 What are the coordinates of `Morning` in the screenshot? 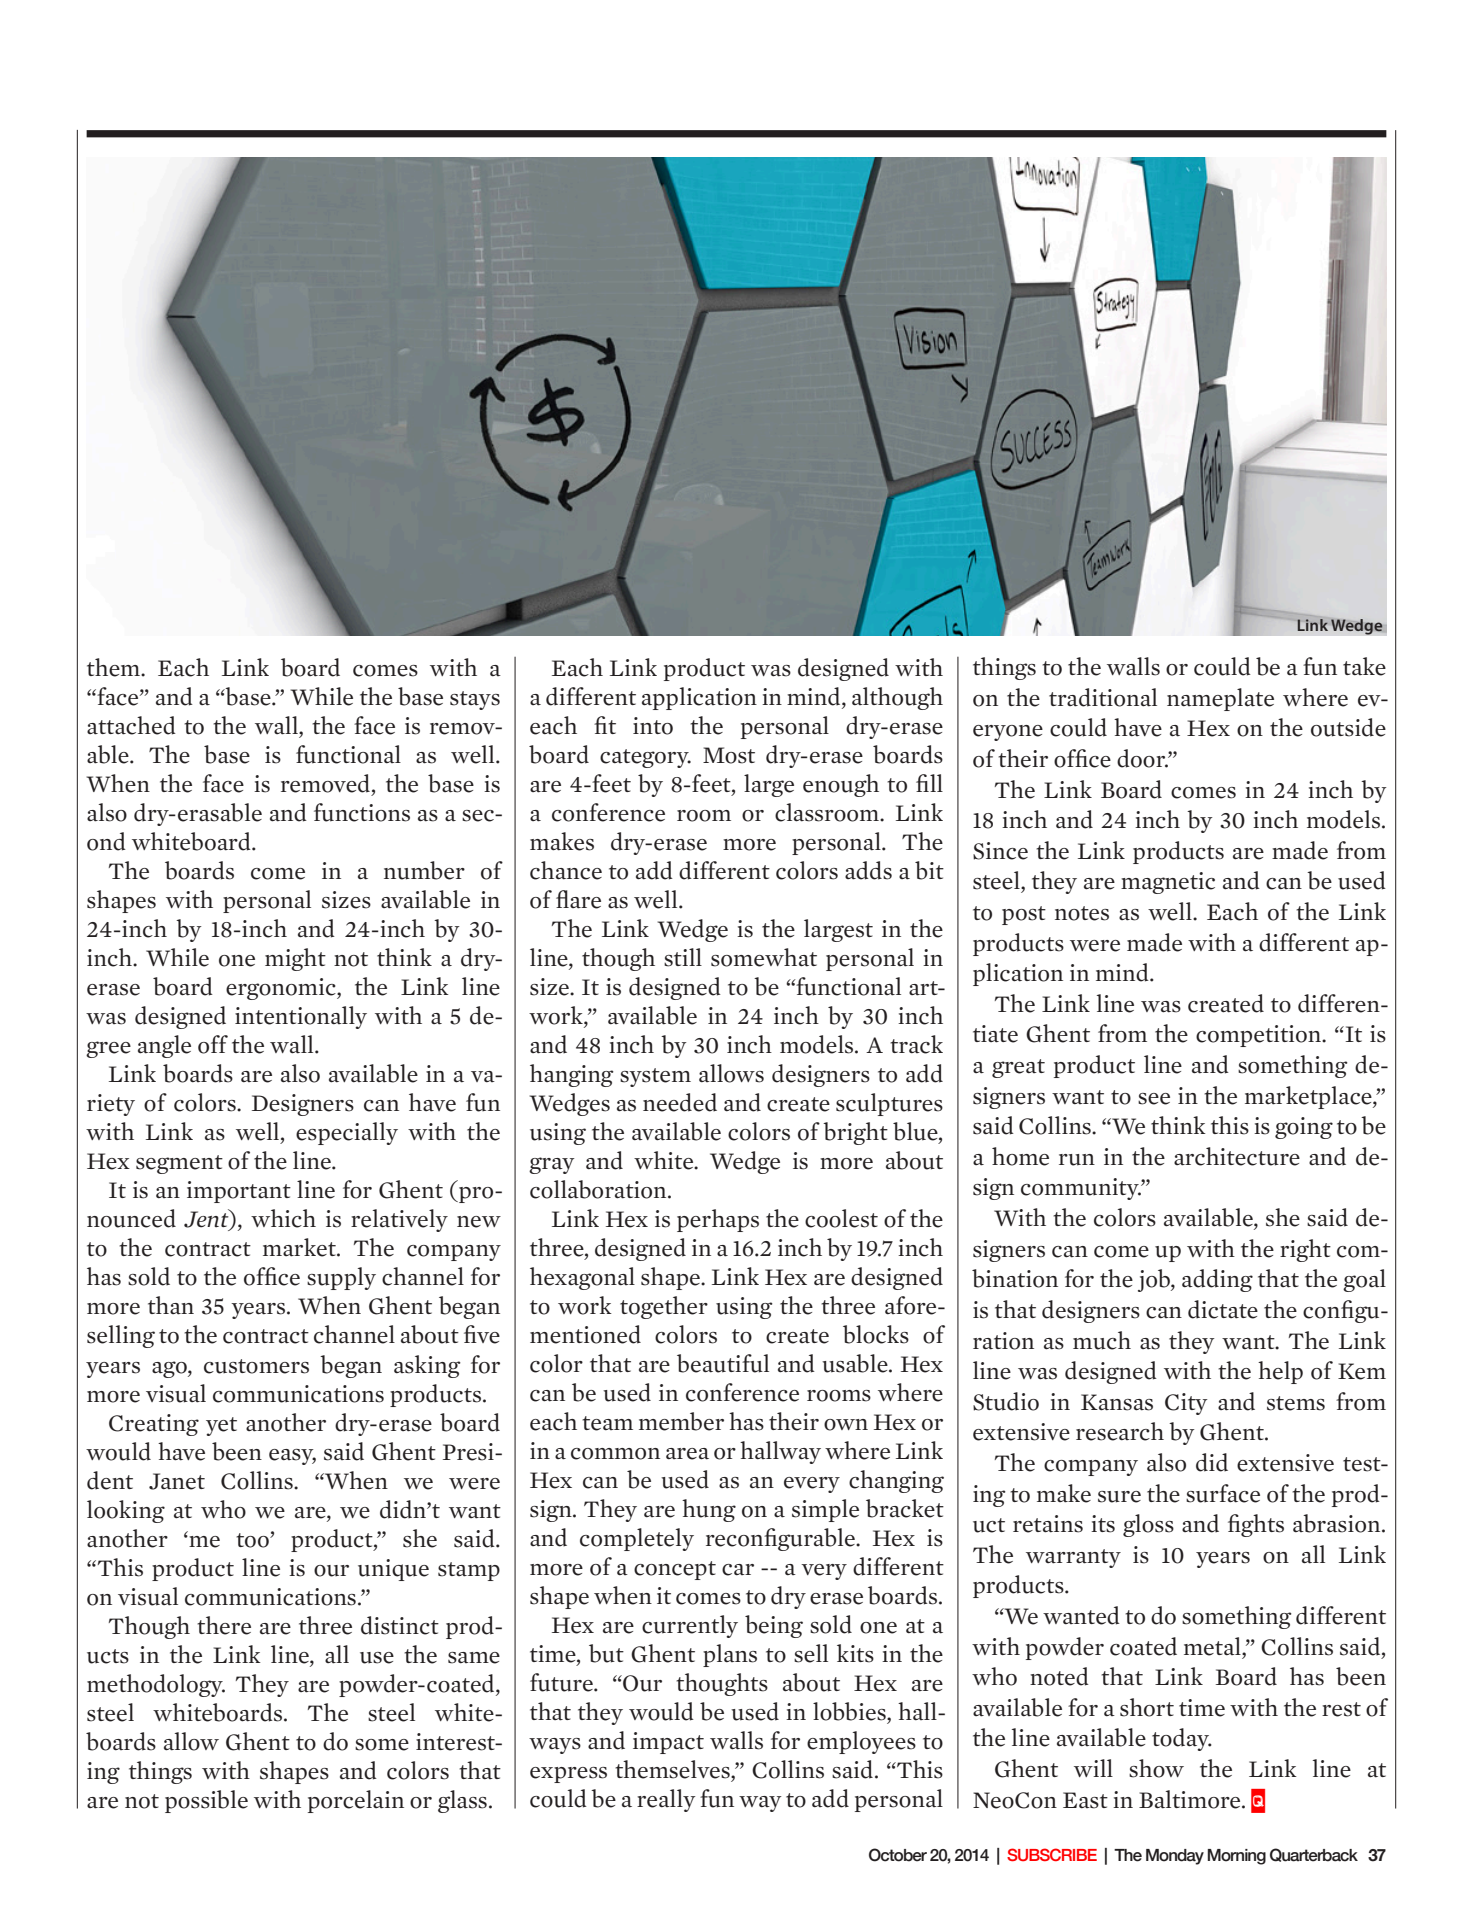 It's located at (1237, 1857).
